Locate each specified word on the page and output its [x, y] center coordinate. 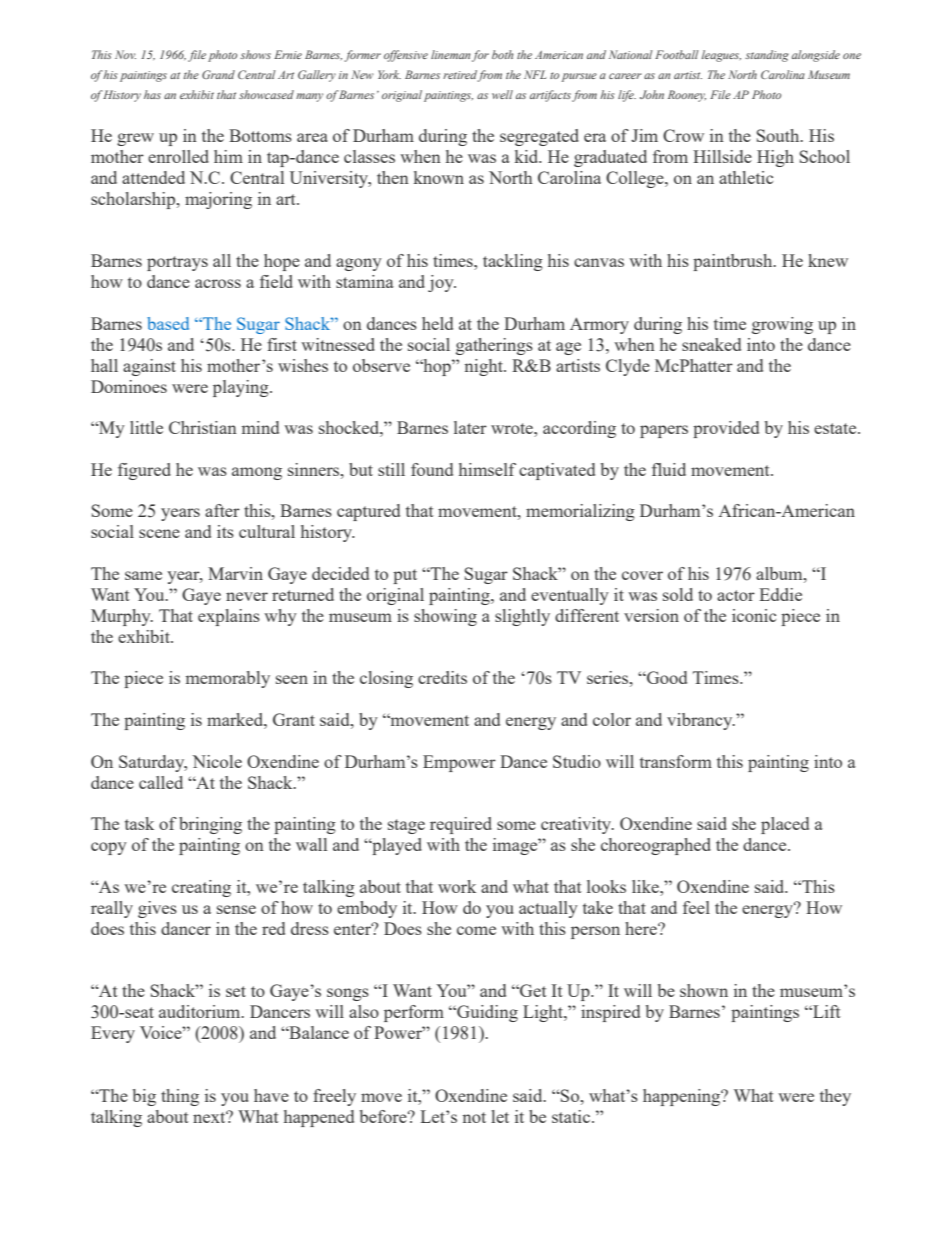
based [168, 323]
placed [785, 825]
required [461, 825]
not [474, 1117]
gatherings [494, 346]
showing [445, 617]
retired [460, 76]
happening [683, 1097]
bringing [210, 825]
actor [736, 595]
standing [767, 56]
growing [782, 325]
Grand [218, 74]
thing [180, 1097]
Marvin [235, 573]
